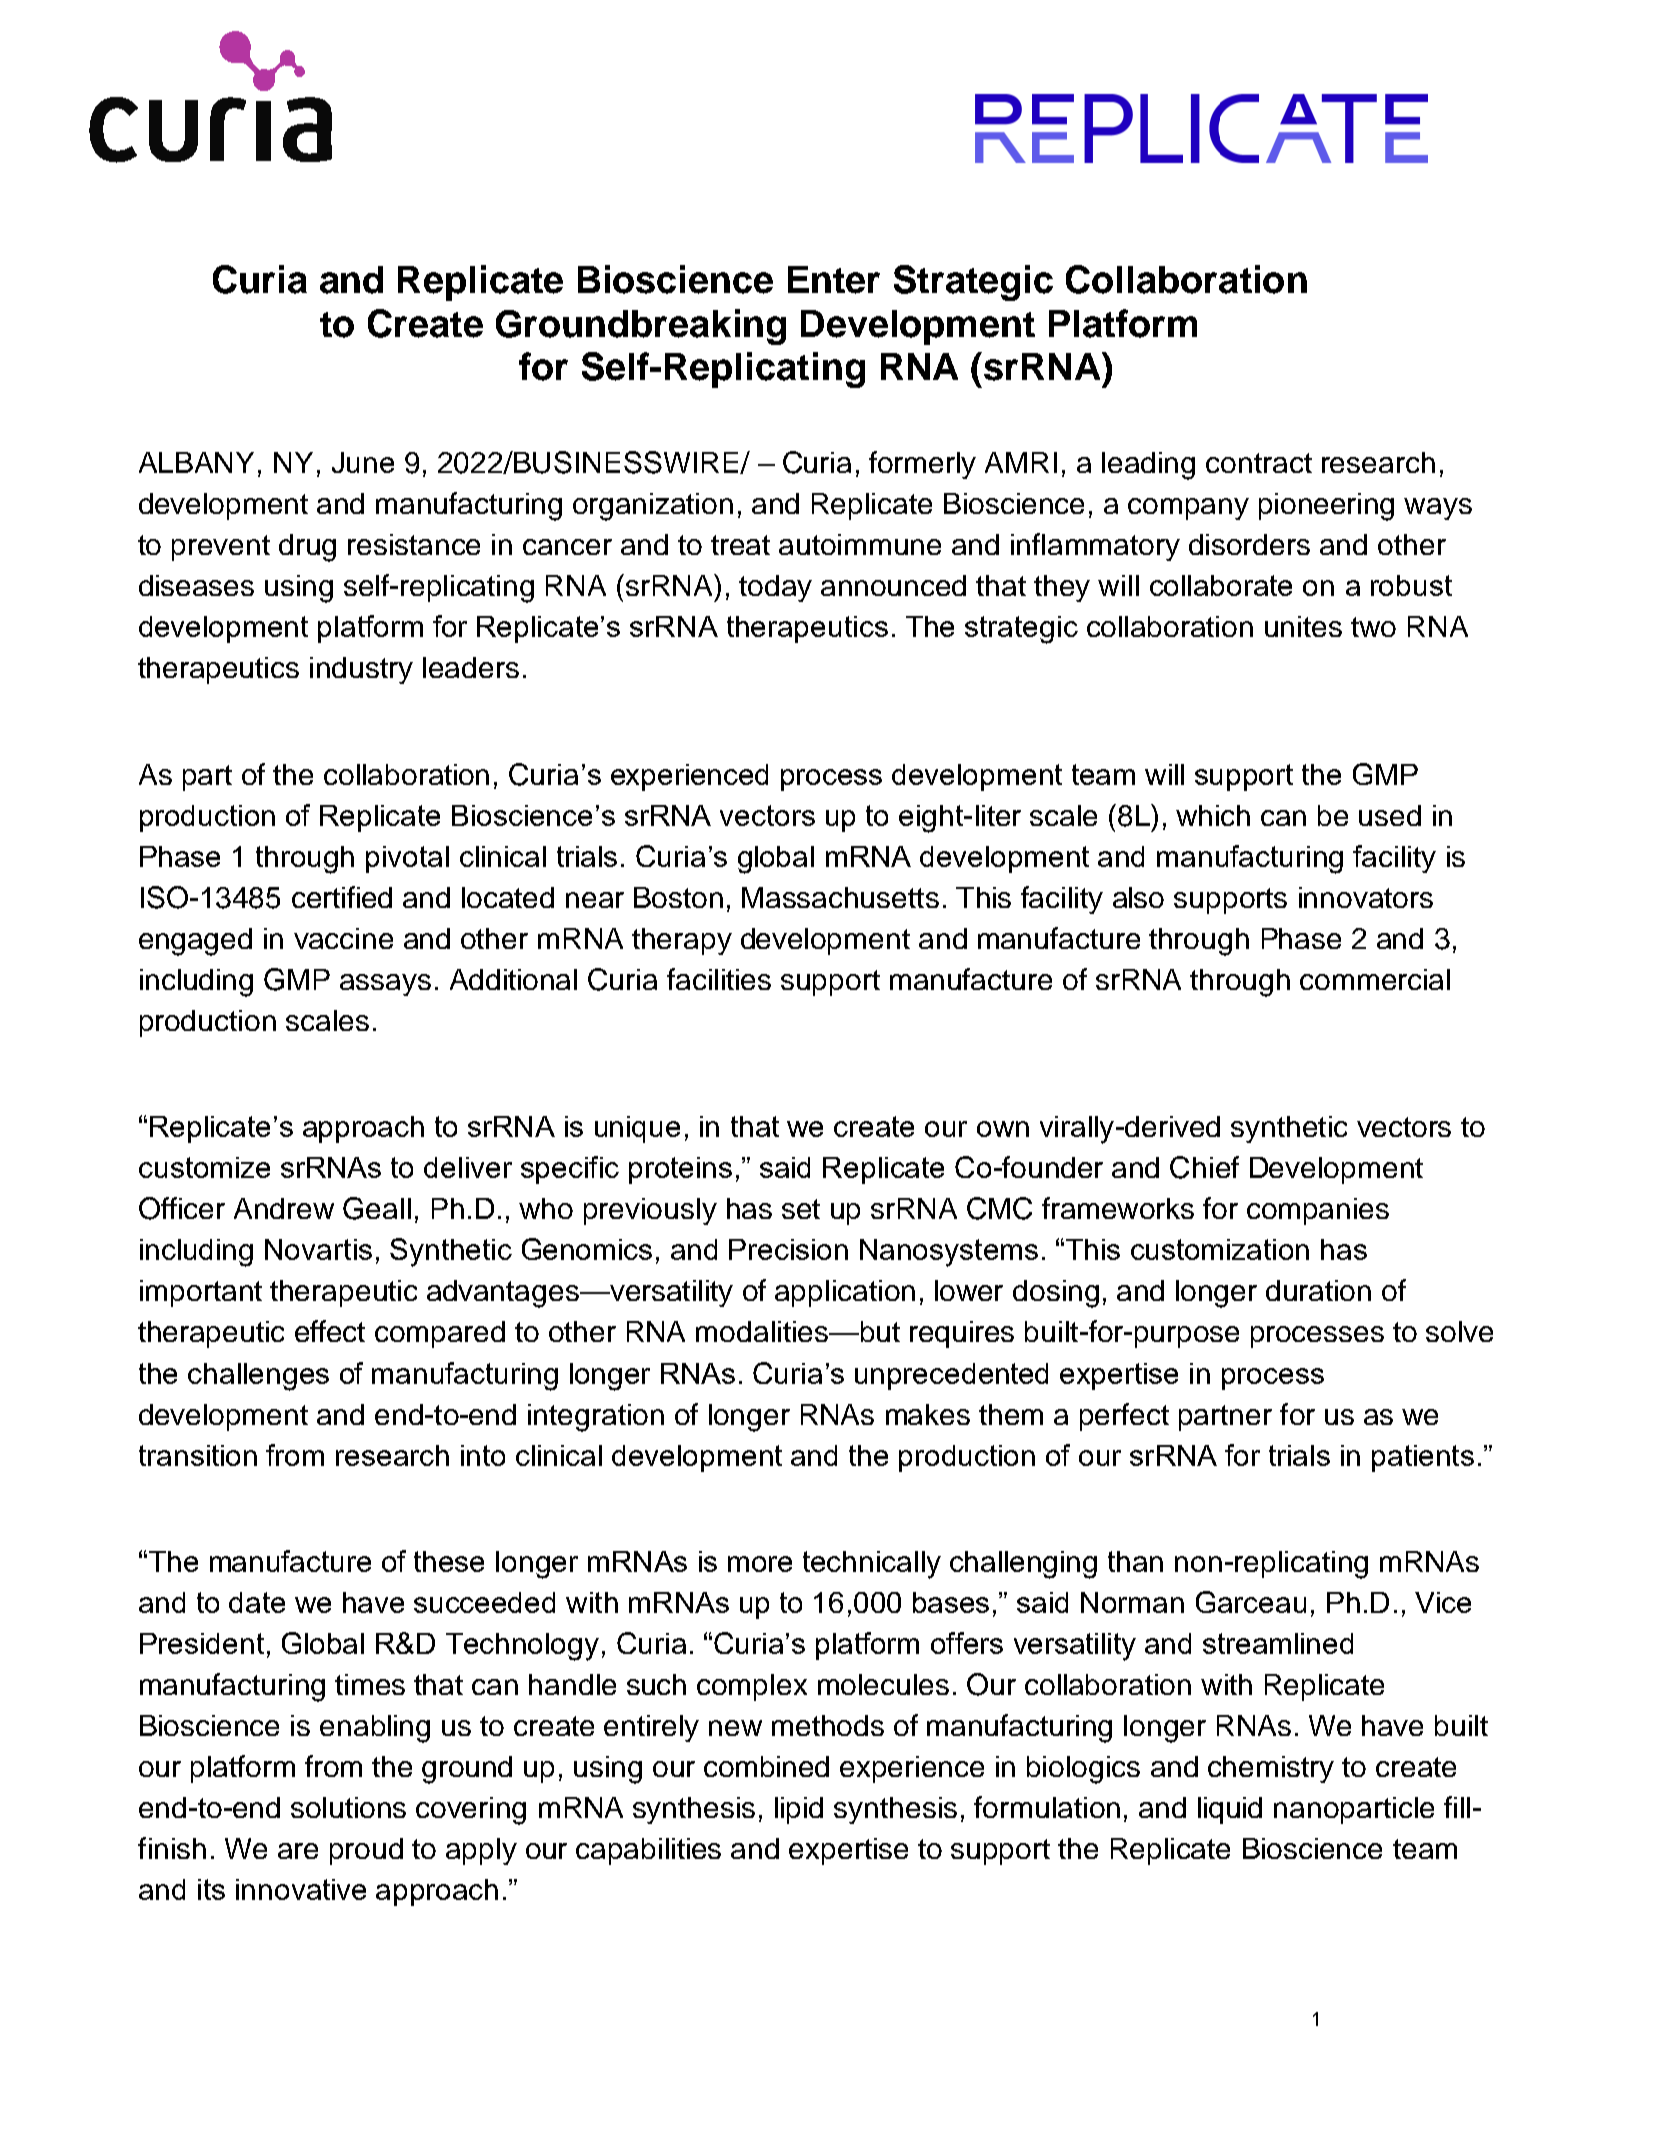 Image resolution: width=1654 pixels, height=2141 pixels. What do you see at coordinates (1204, 1167) in the image?
I see `Chief` at bounding box center [1204, 1167].
